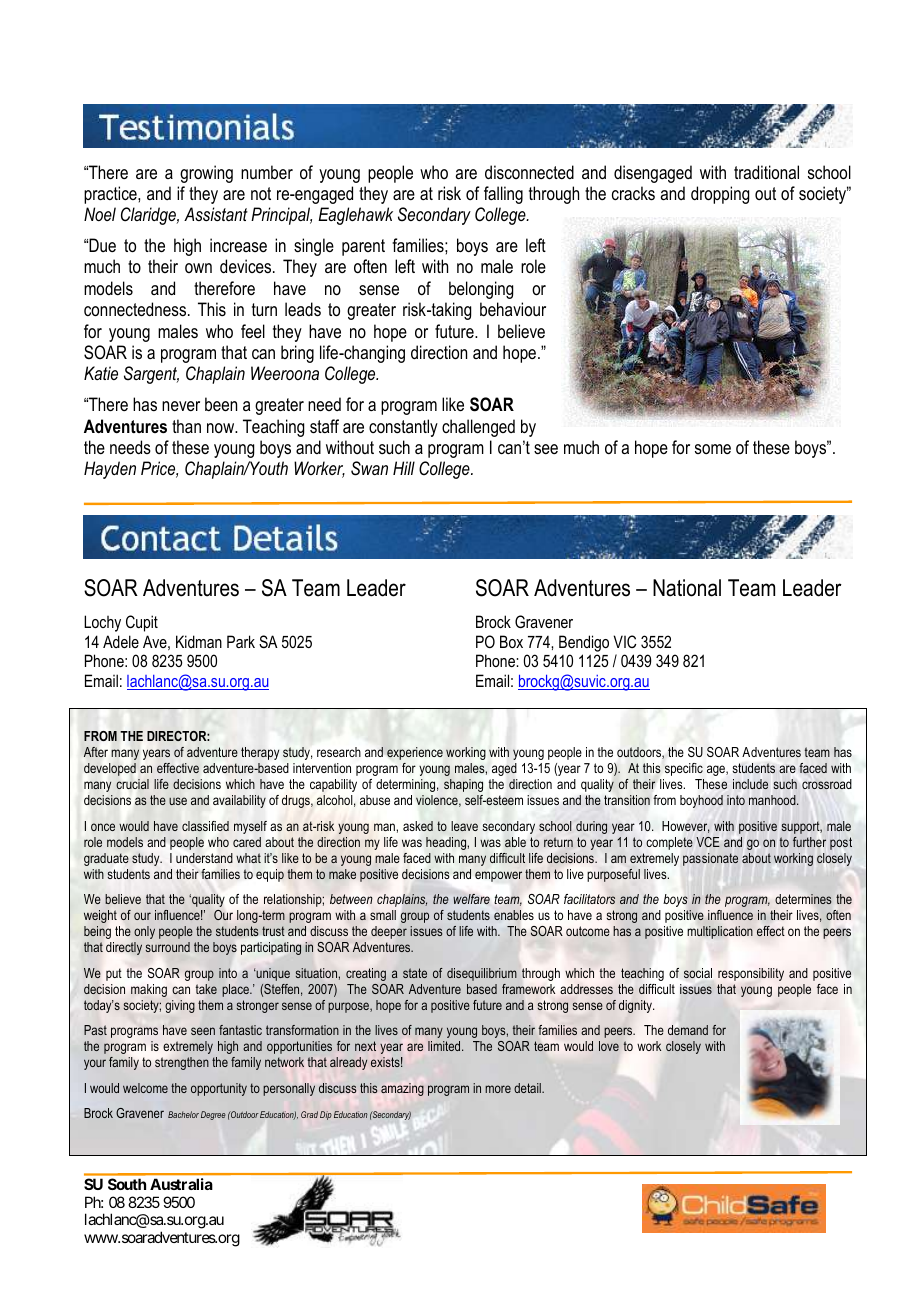 The image size is (924, 1308). Describe the element at coordinates (199, 641) in the screenshot. I see `Kidman` at that location.
